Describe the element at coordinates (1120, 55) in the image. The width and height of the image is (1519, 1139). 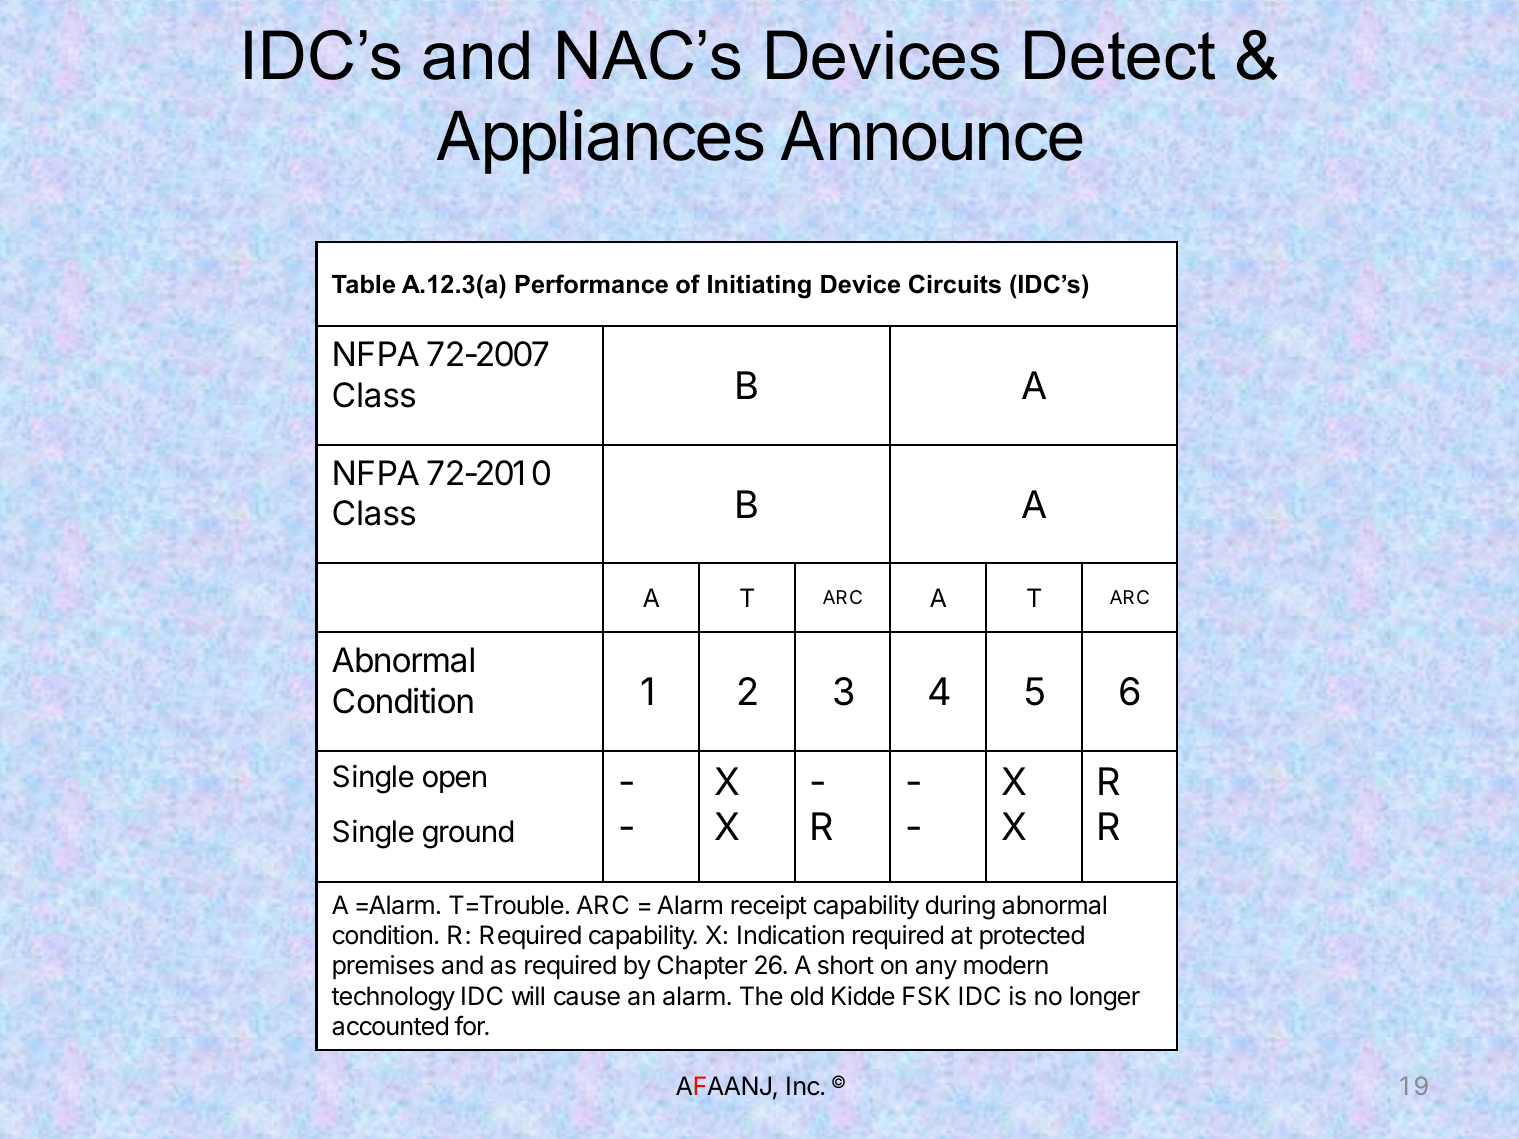
I see `Detect` at that location.
